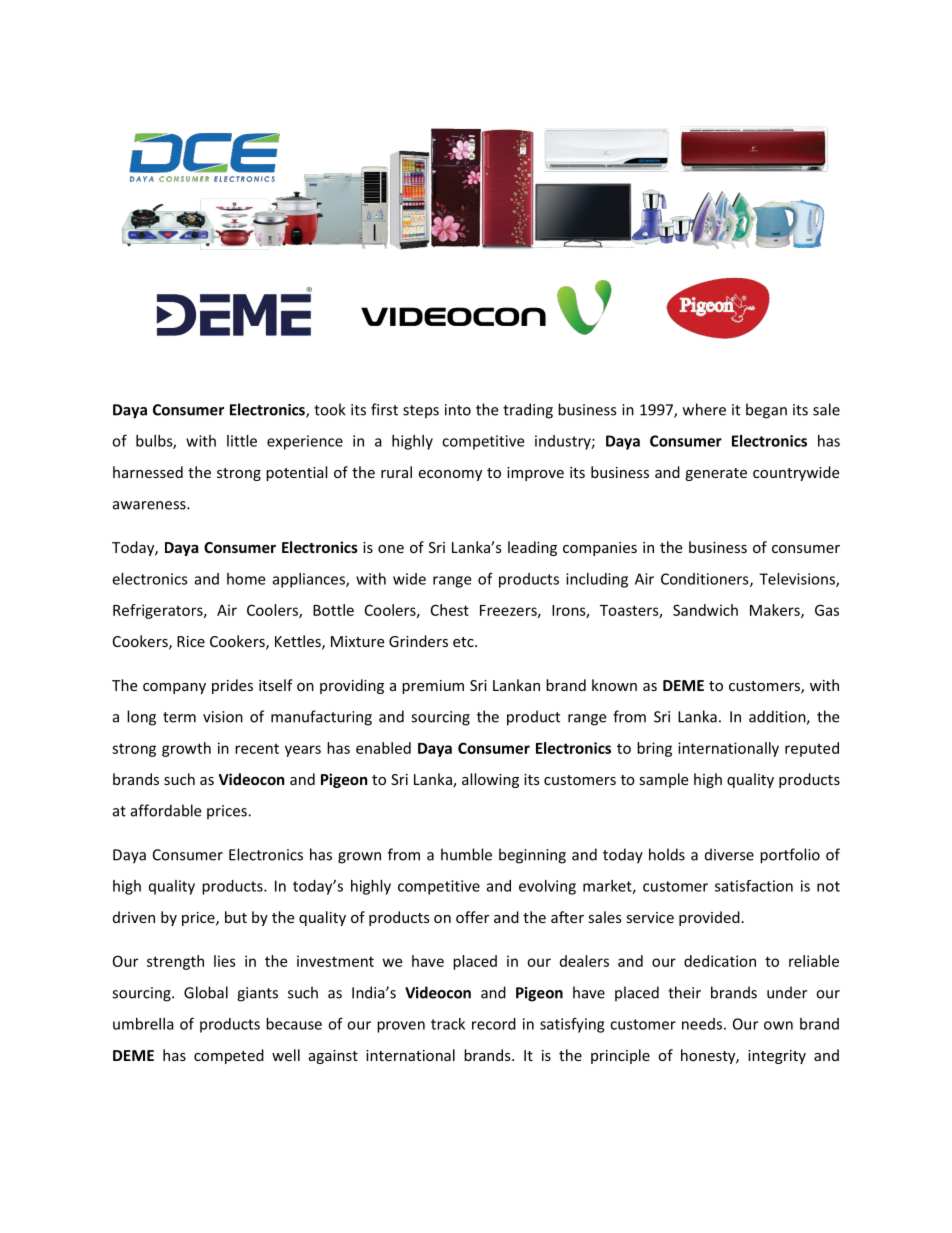 The width and height of the screenshot is (952, 1233). I want to click on affordable, so click(166, 810).
